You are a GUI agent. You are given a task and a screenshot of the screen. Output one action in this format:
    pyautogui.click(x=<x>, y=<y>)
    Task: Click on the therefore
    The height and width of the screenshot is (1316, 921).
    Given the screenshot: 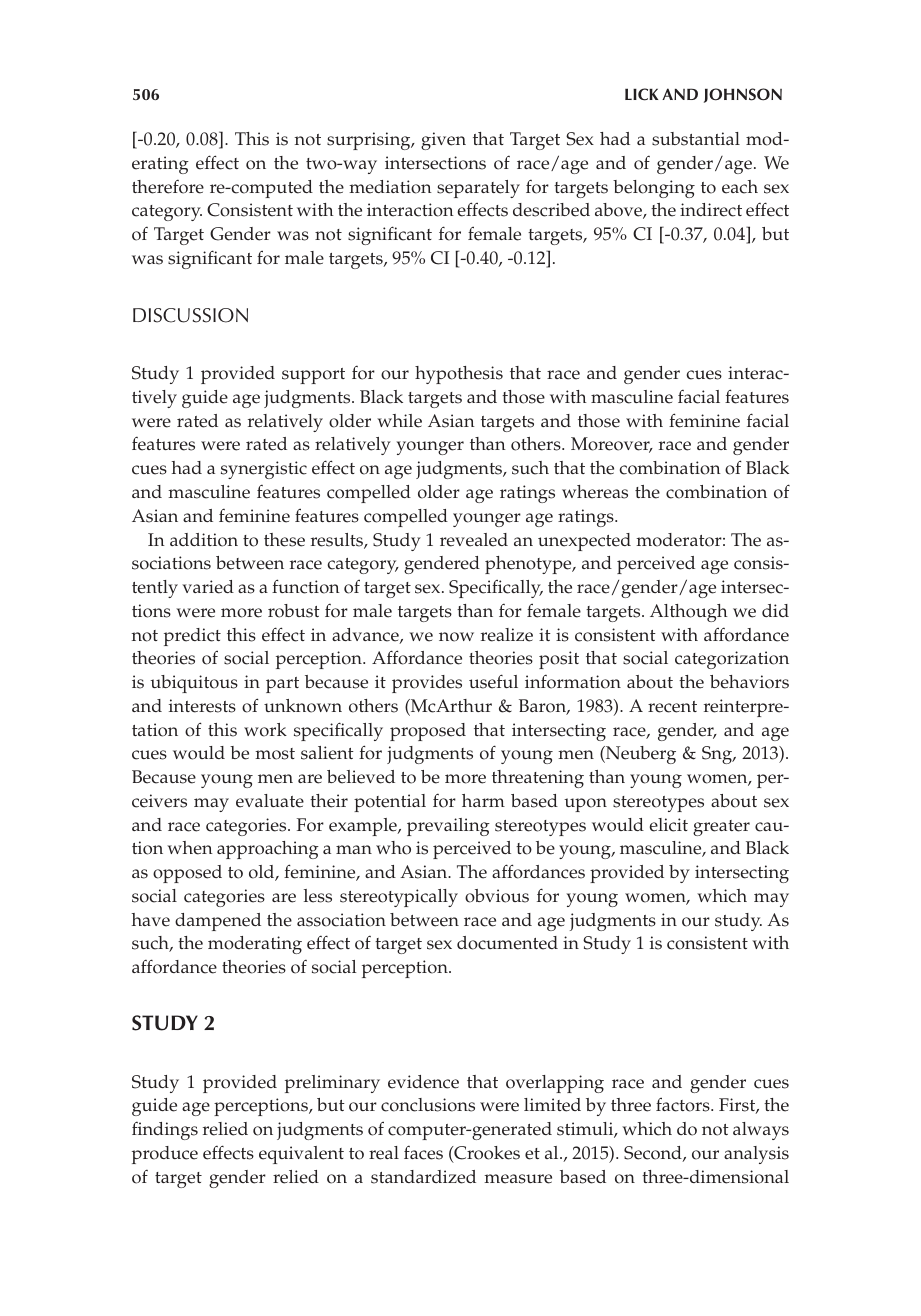 What is the action you would take?
    pyautogui.click(x=168, y=187)
